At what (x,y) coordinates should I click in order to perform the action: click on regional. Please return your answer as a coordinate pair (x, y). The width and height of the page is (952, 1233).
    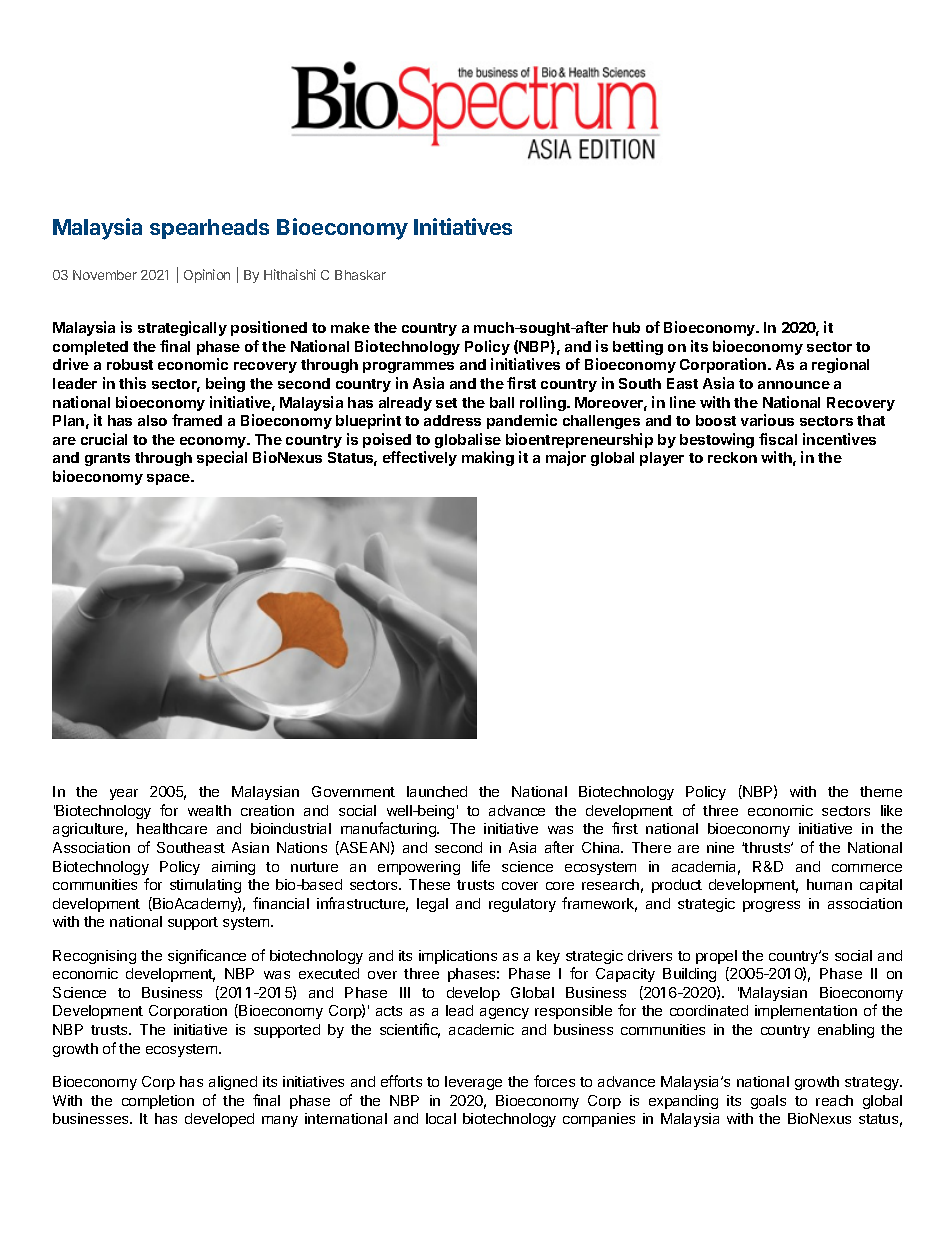
    Looking at the image, I should click on (840, 365).
